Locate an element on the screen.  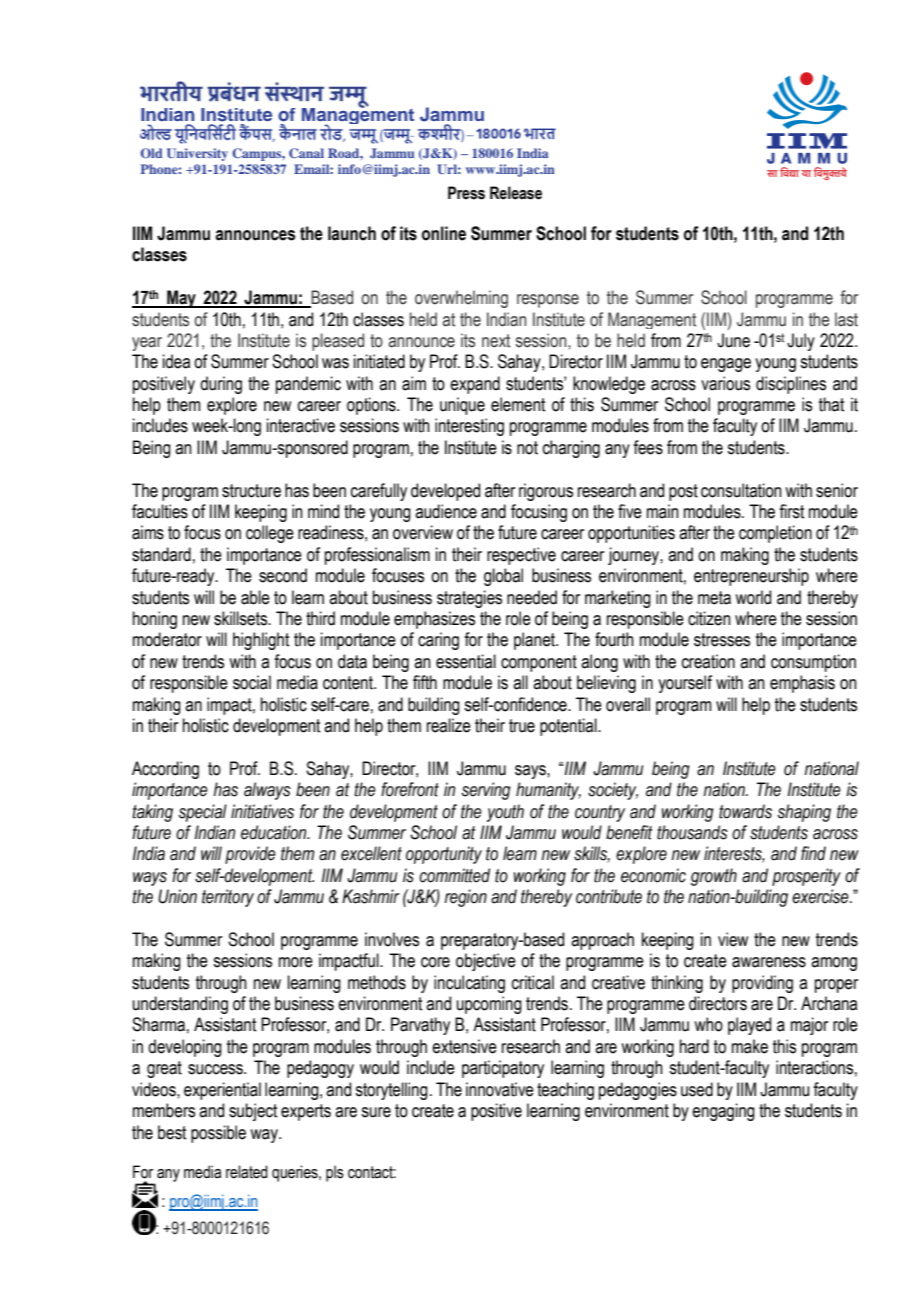
Release is located at coordinates (516, 193).
